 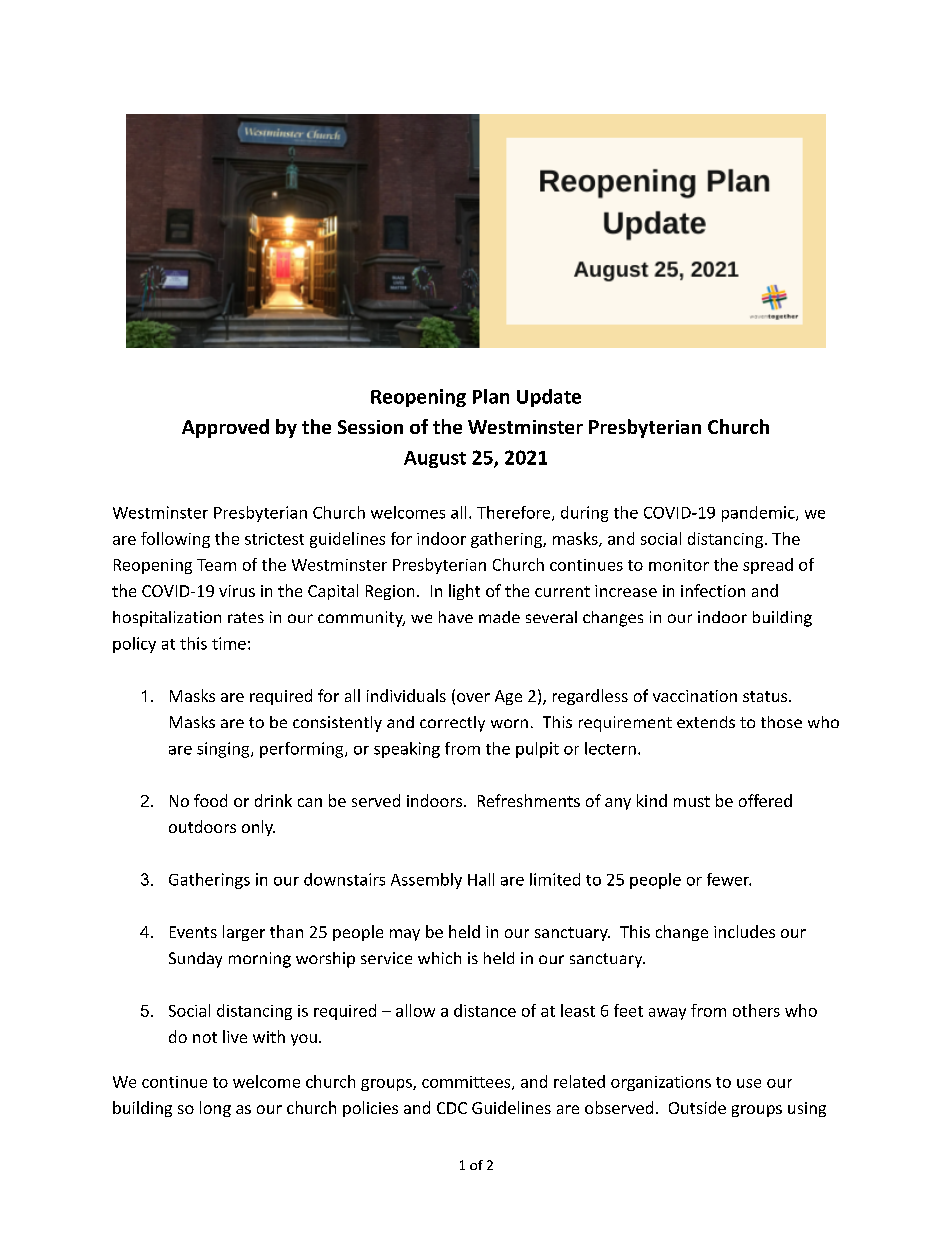 I want to click on correctly, so click(x=452, y=724).
